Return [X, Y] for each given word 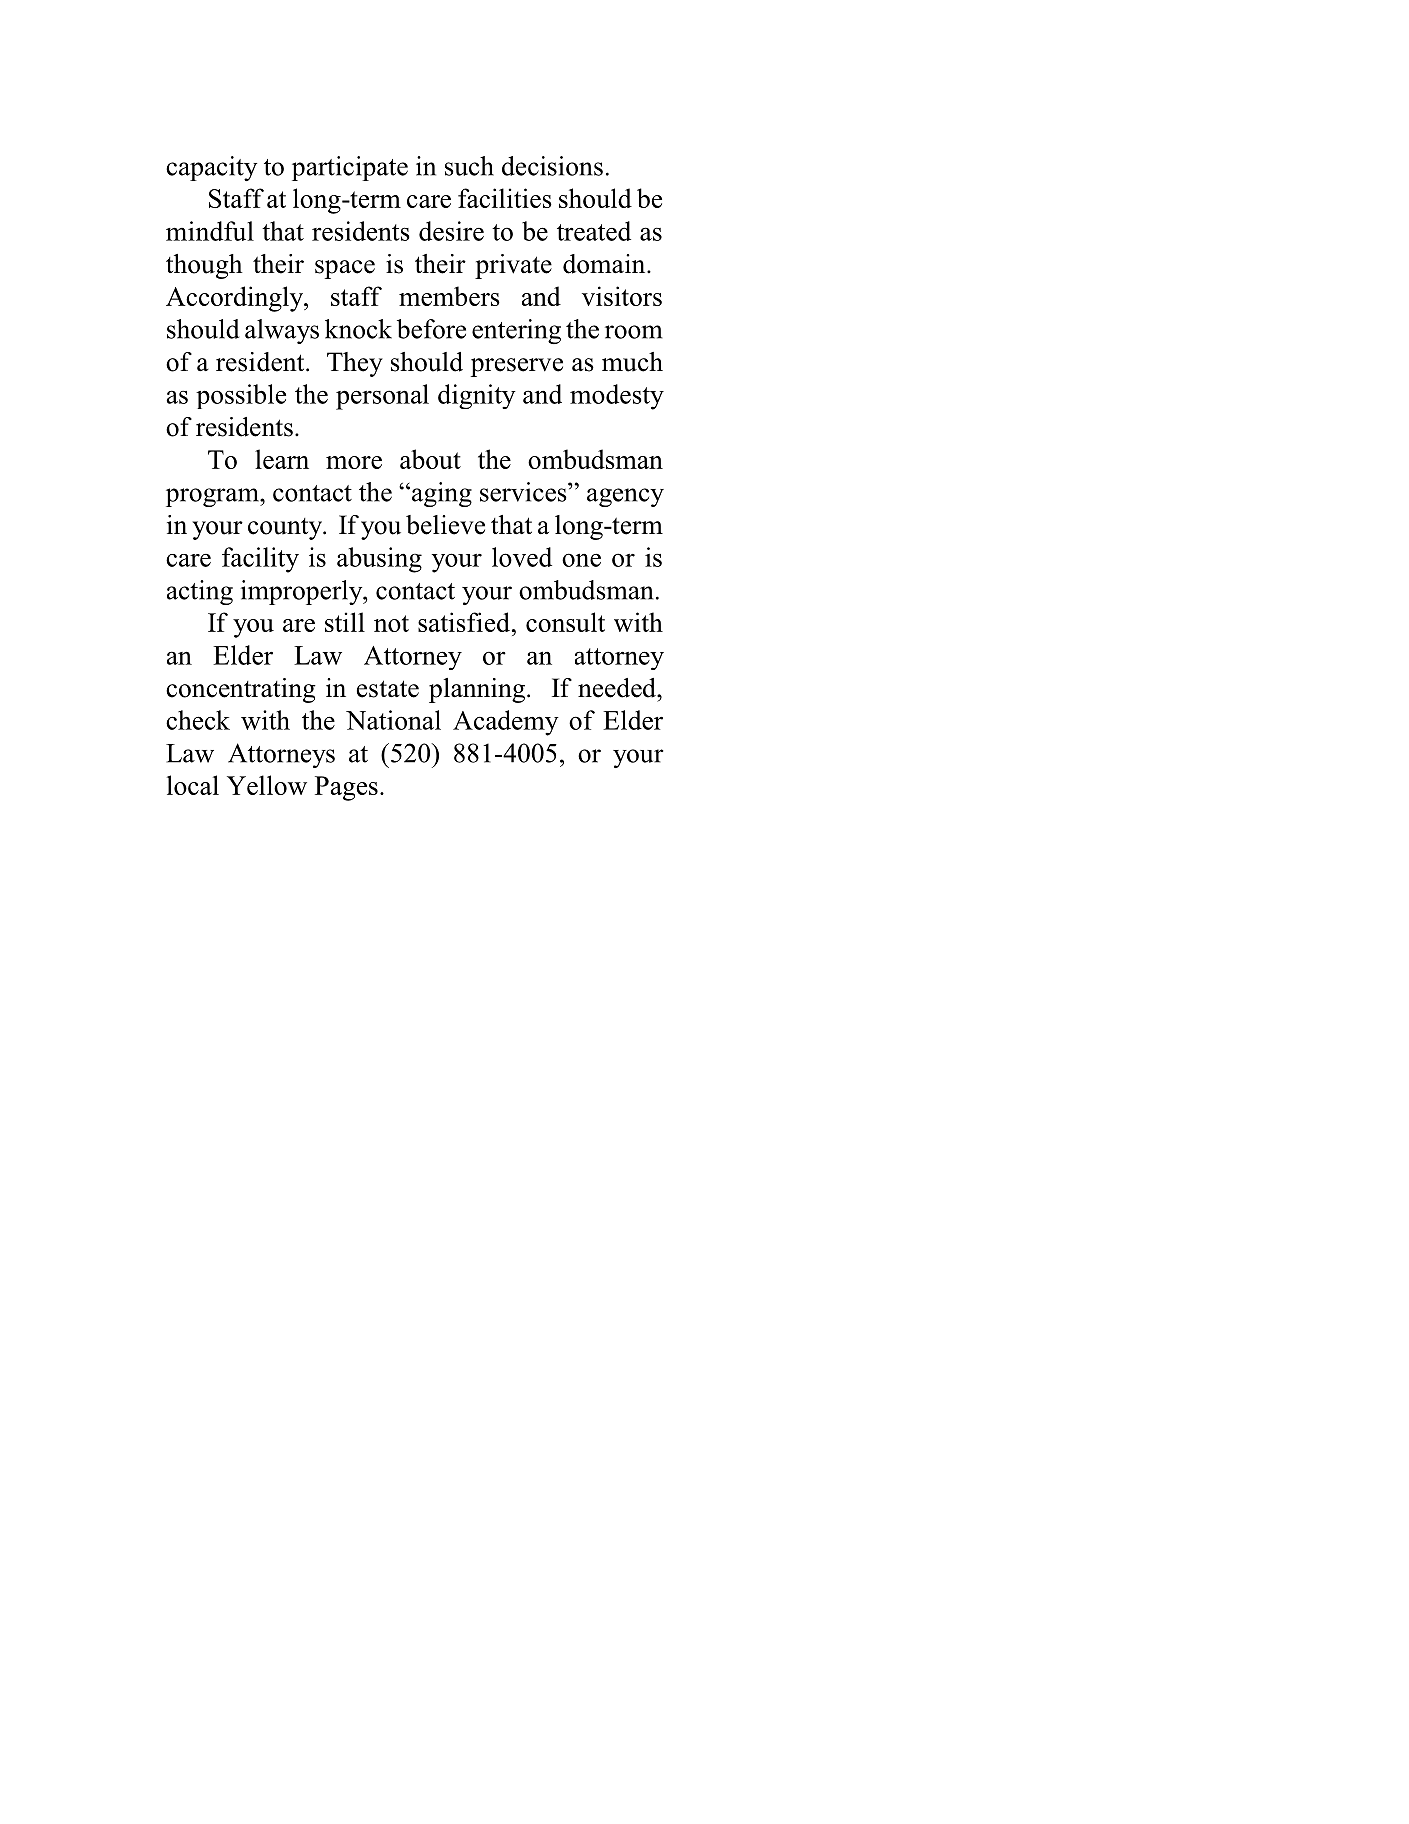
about [430, 459]
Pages [346, 788]
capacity [211, 168]
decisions [552, 166]
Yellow [267, 785]
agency [625, 497]
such [469, 166]
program [213, 497]
